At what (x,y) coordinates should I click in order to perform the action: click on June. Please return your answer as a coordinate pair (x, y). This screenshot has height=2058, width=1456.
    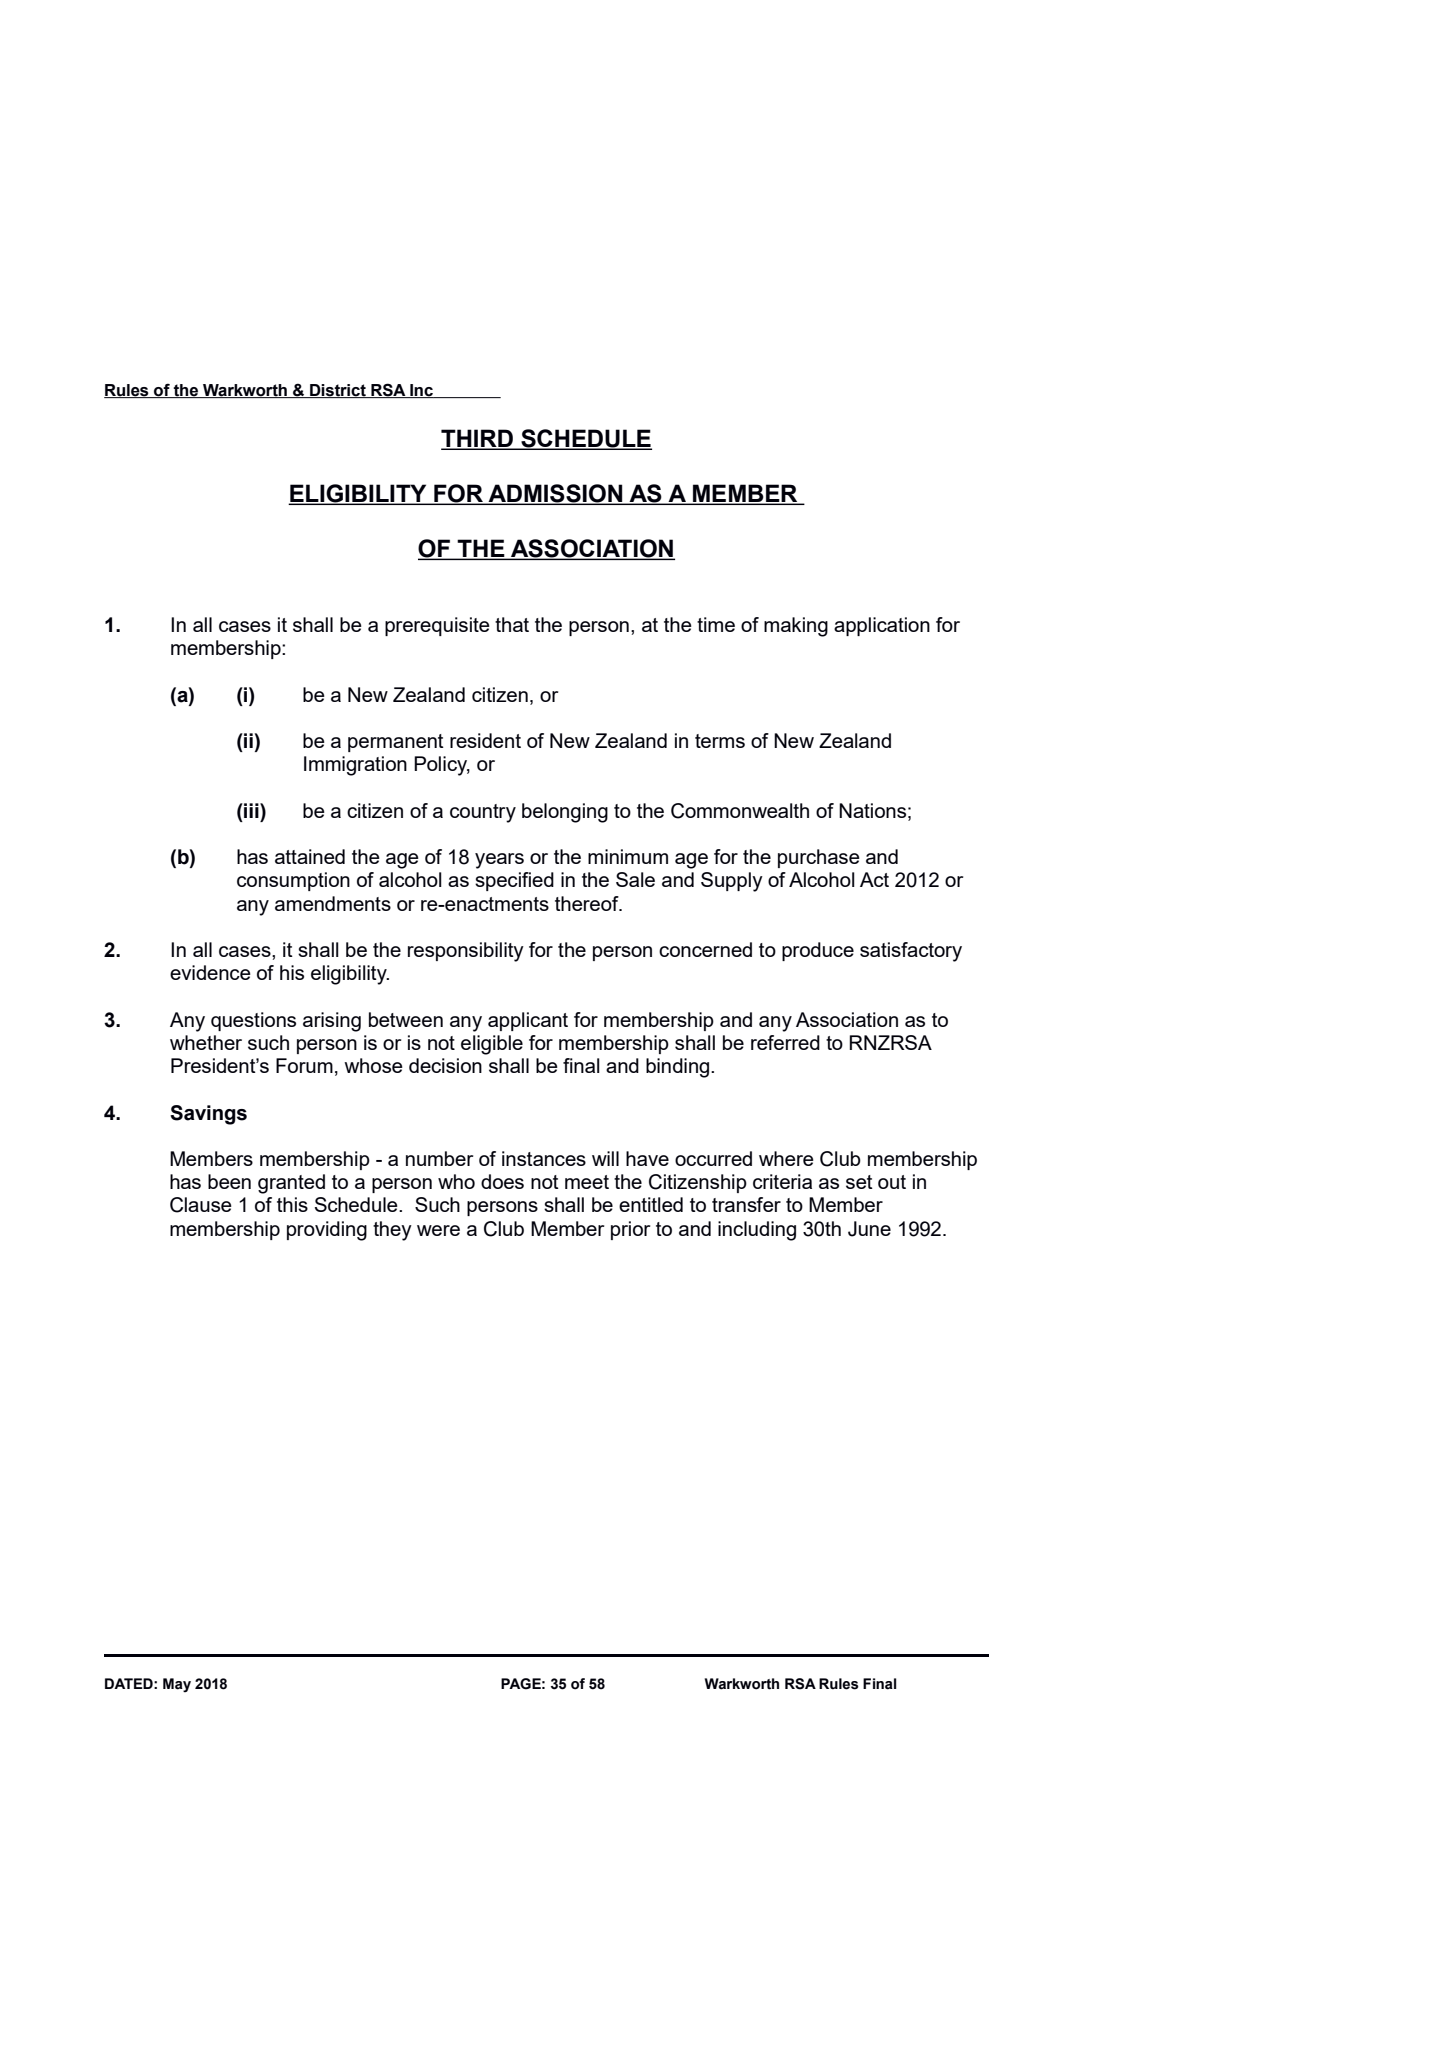
    Looking at the image, I should click on (869, 1229).
